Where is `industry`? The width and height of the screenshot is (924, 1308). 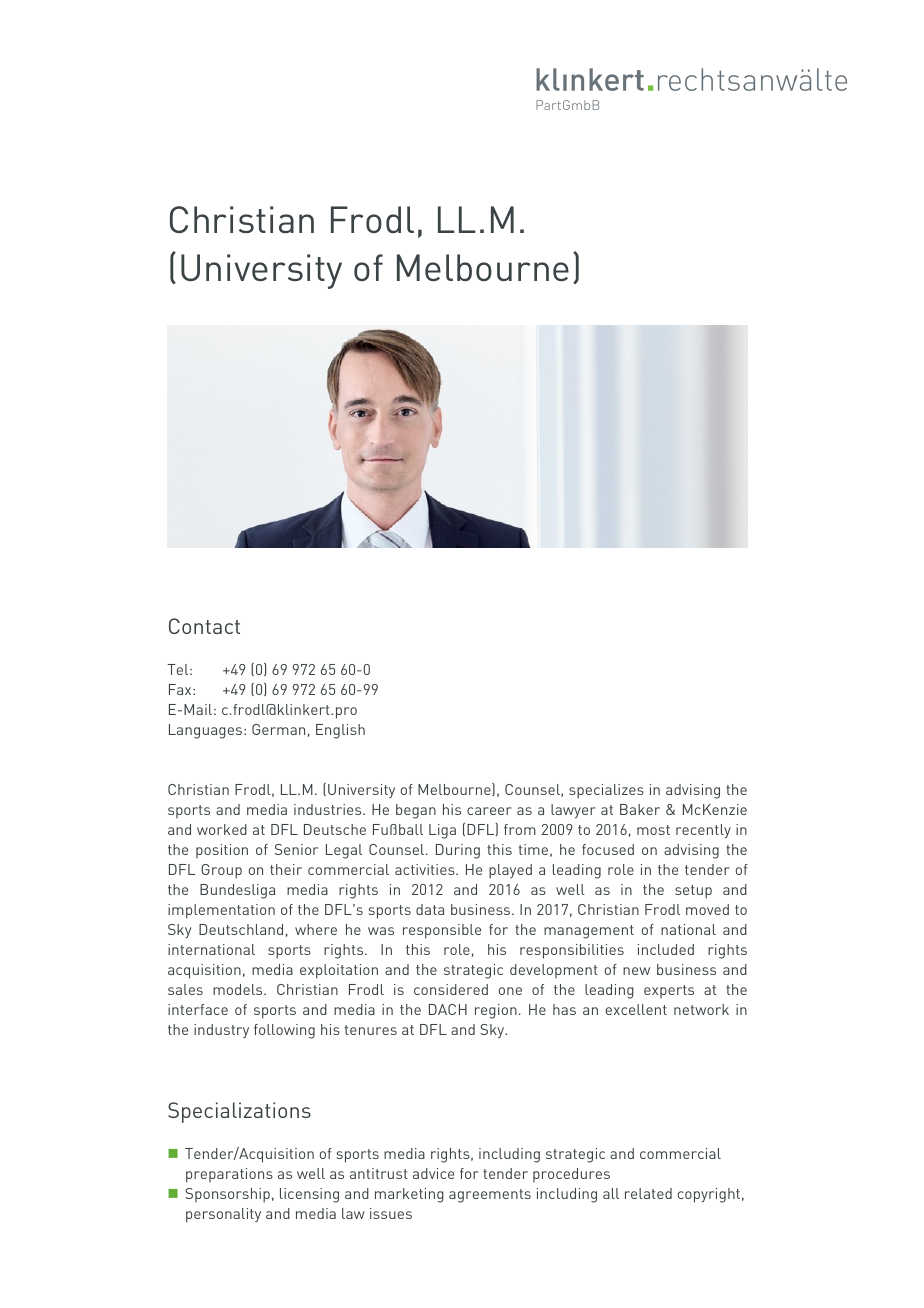 industry is located at coordinates (221, 1031).
